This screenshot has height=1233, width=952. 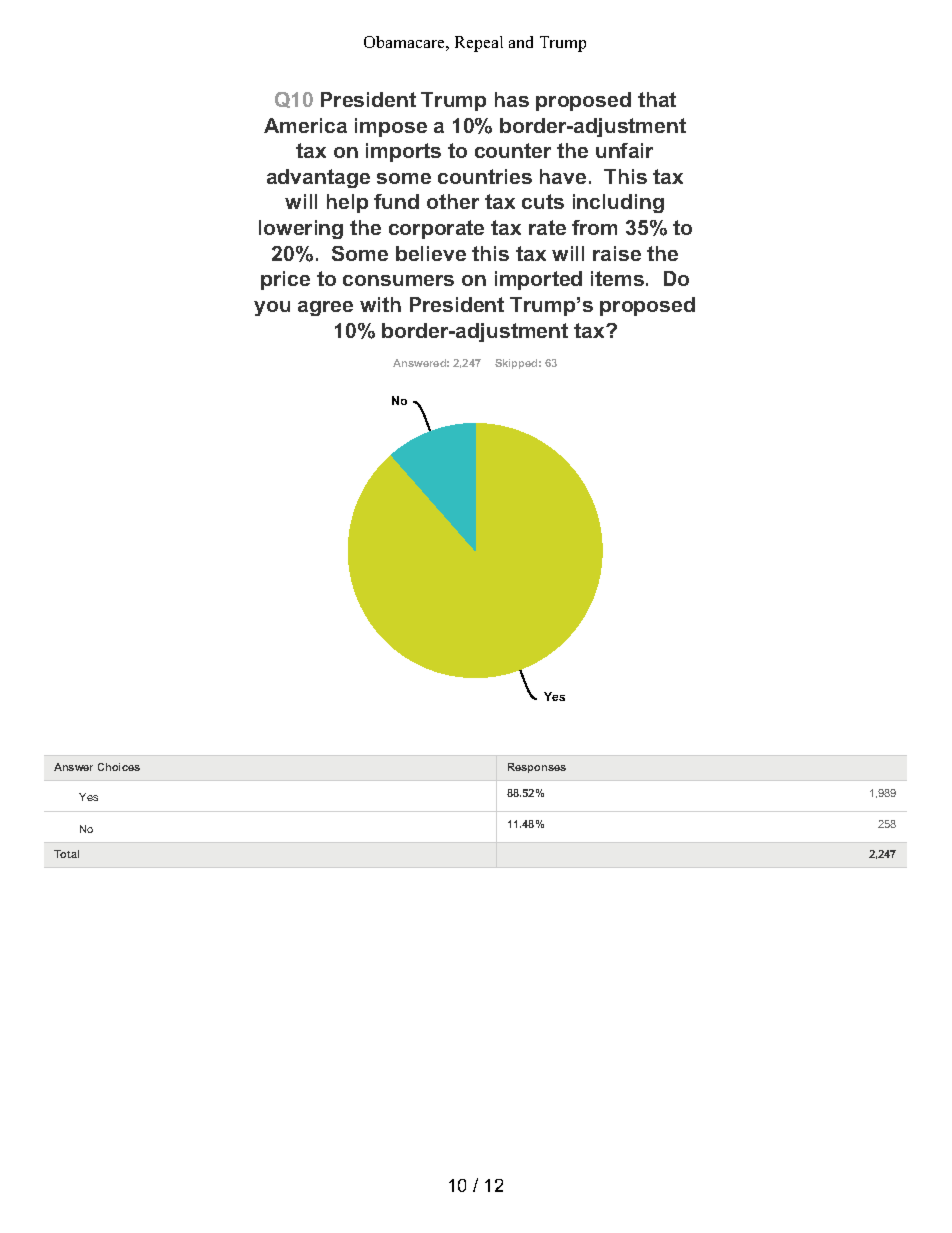 I want to click on believe, so click(x=431, y=253).
